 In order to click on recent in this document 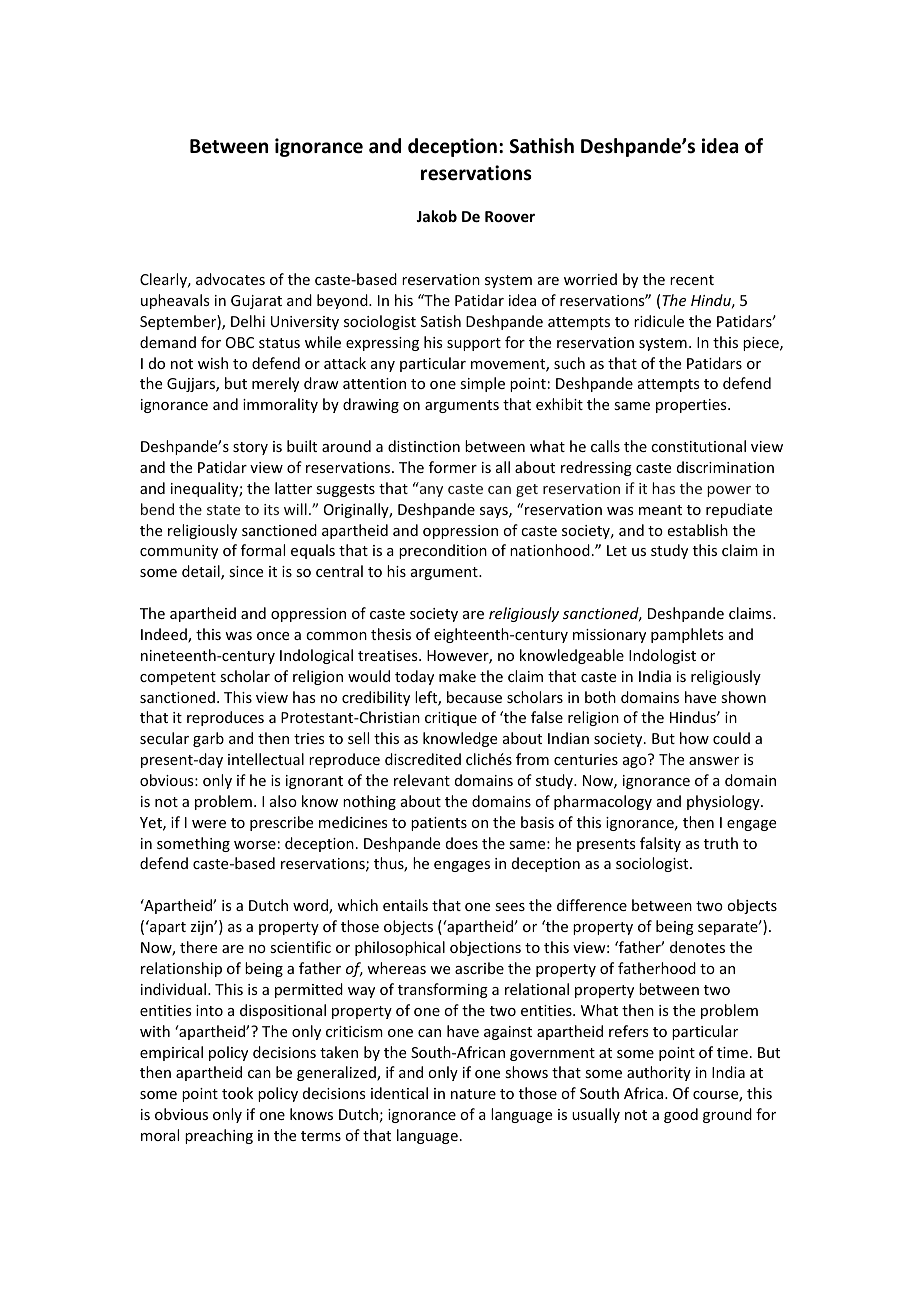, I will do `click(692, 280)`.
